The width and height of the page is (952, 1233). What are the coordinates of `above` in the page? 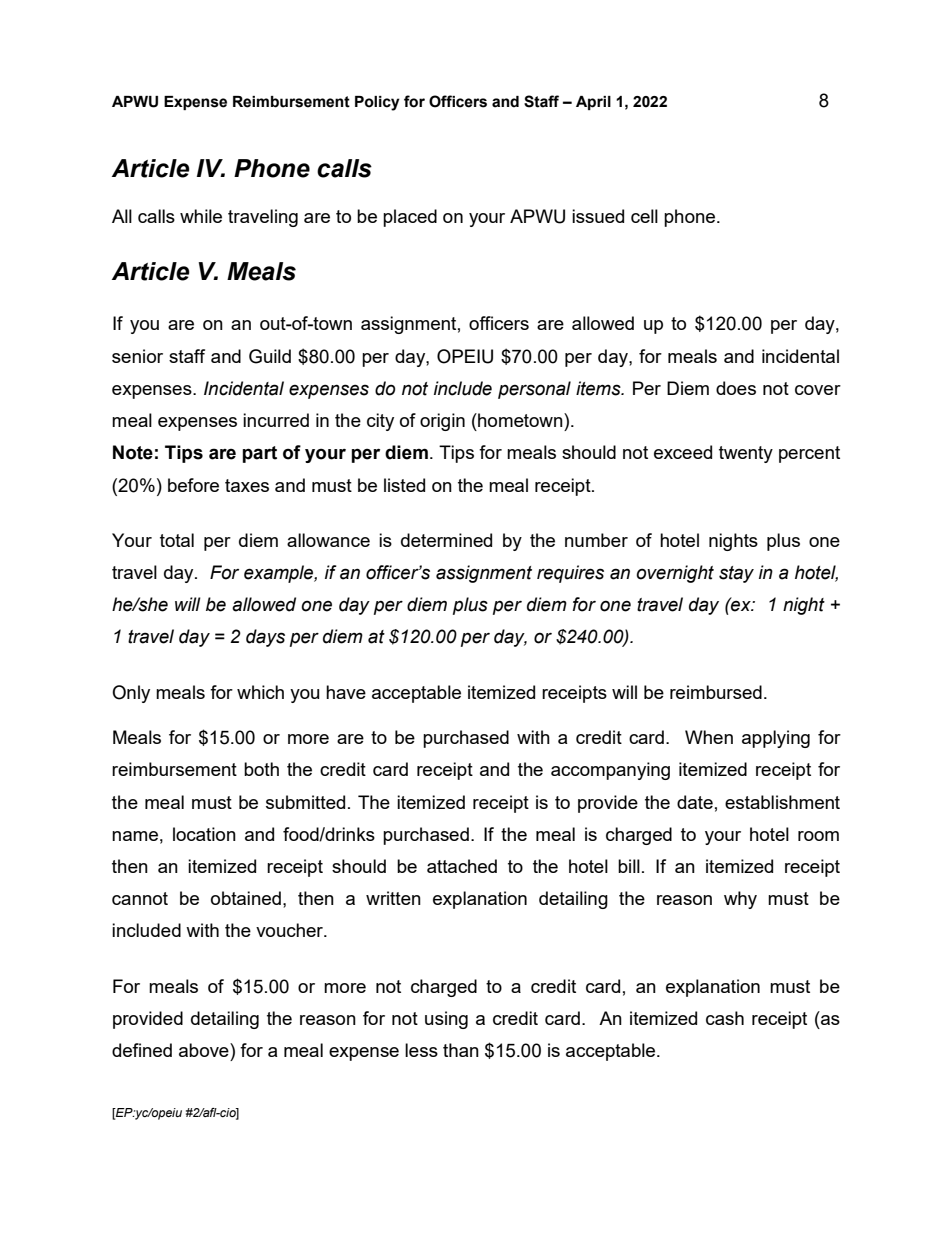 It's located at (205, 1050).
